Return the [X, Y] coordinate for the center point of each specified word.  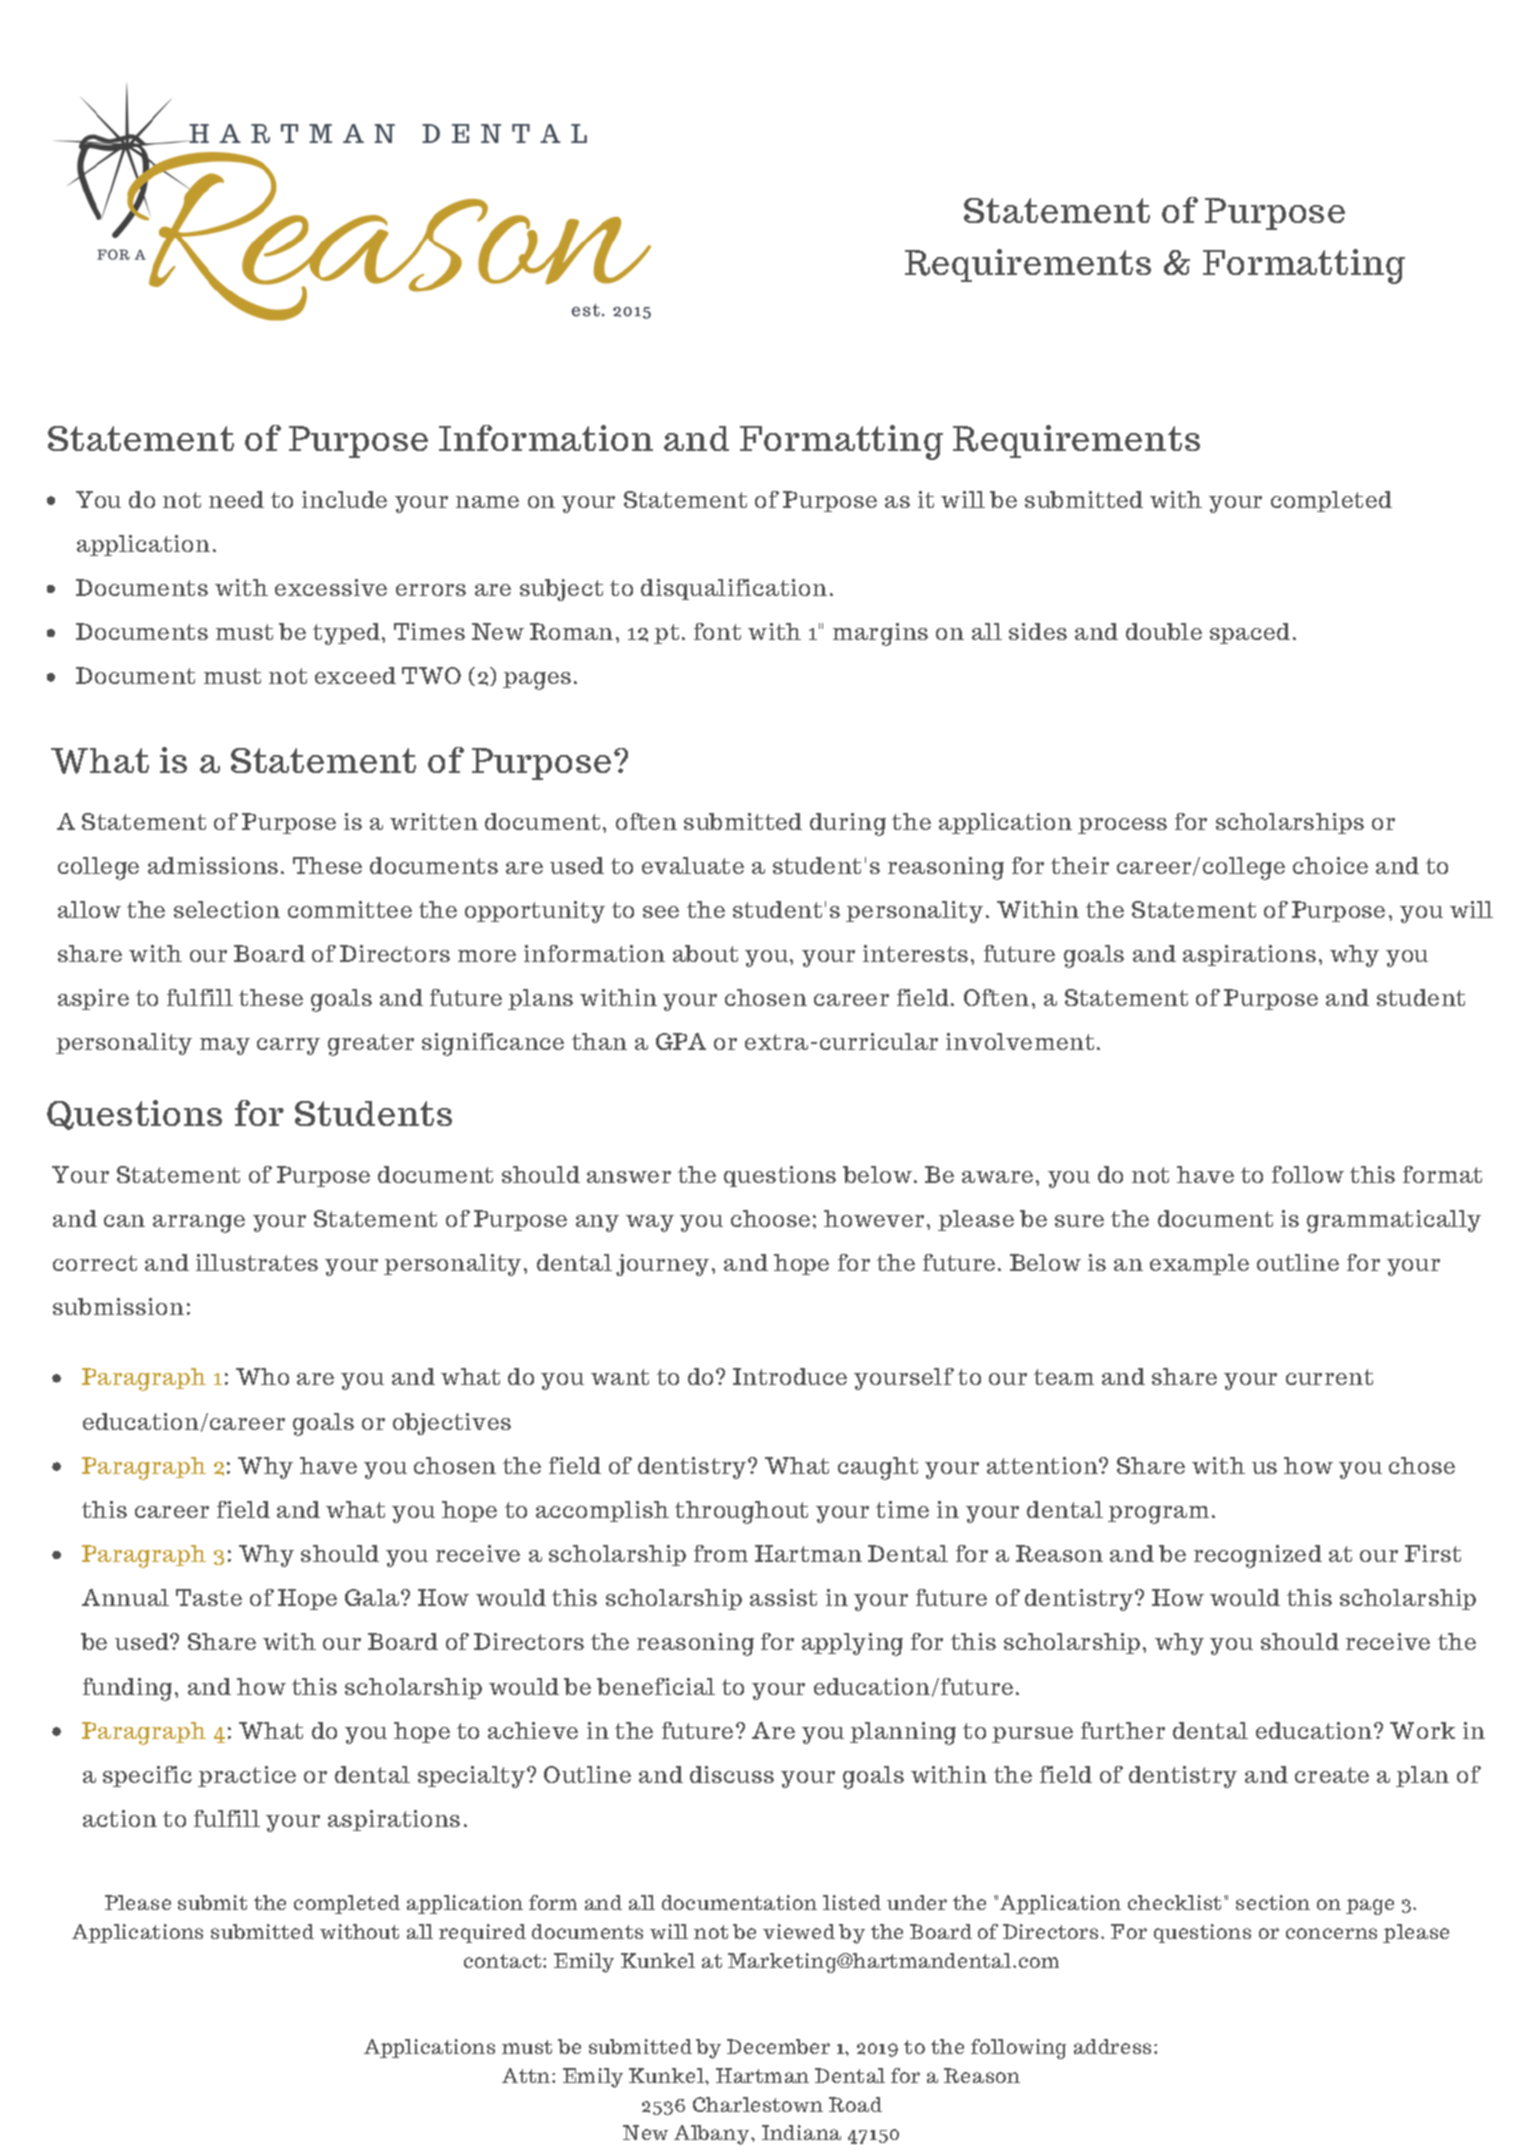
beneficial [656, 1686]
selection [227, 909]
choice [1330, 865]
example [1199, 1264]
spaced [1250, 633]
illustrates [257, 1262]
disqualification [734, 589]
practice [247, 1776]
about [705, 953]
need [236, 499]
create [1332, 1775]
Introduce [790, 1376]
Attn [527, 2075]
